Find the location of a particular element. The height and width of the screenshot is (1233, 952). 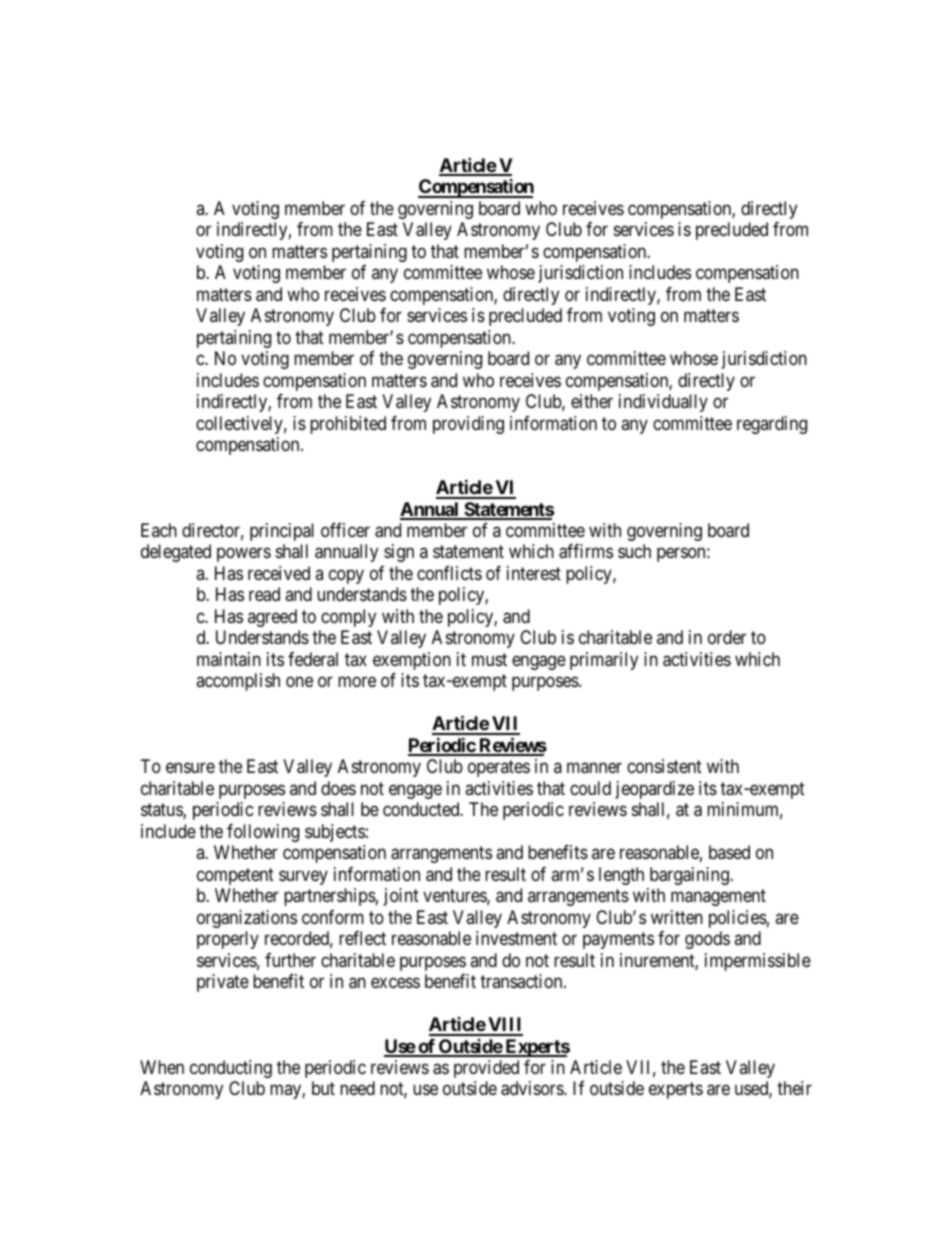

ensure is located at coordinates (190, 768).
